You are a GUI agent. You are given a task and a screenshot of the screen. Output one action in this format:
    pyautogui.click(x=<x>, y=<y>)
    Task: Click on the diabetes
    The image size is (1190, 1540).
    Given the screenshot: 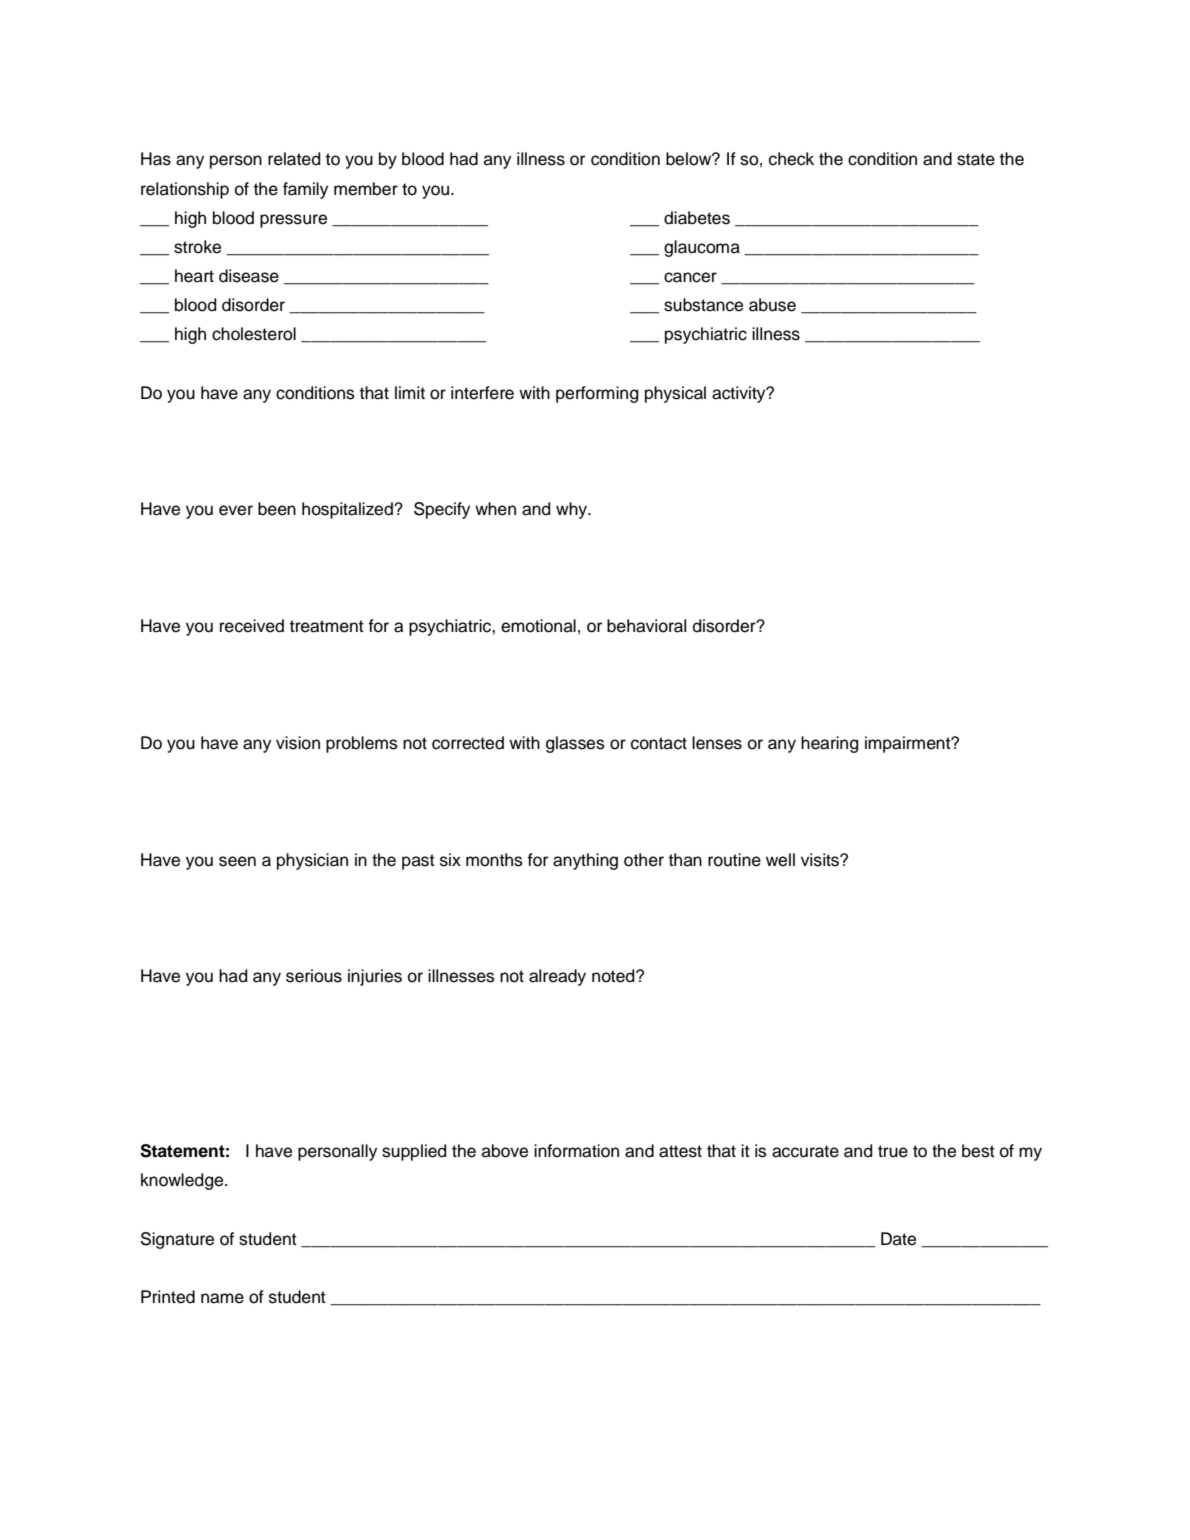 What is the action you would take?
    pyautogui.click(x=697, y=218)
